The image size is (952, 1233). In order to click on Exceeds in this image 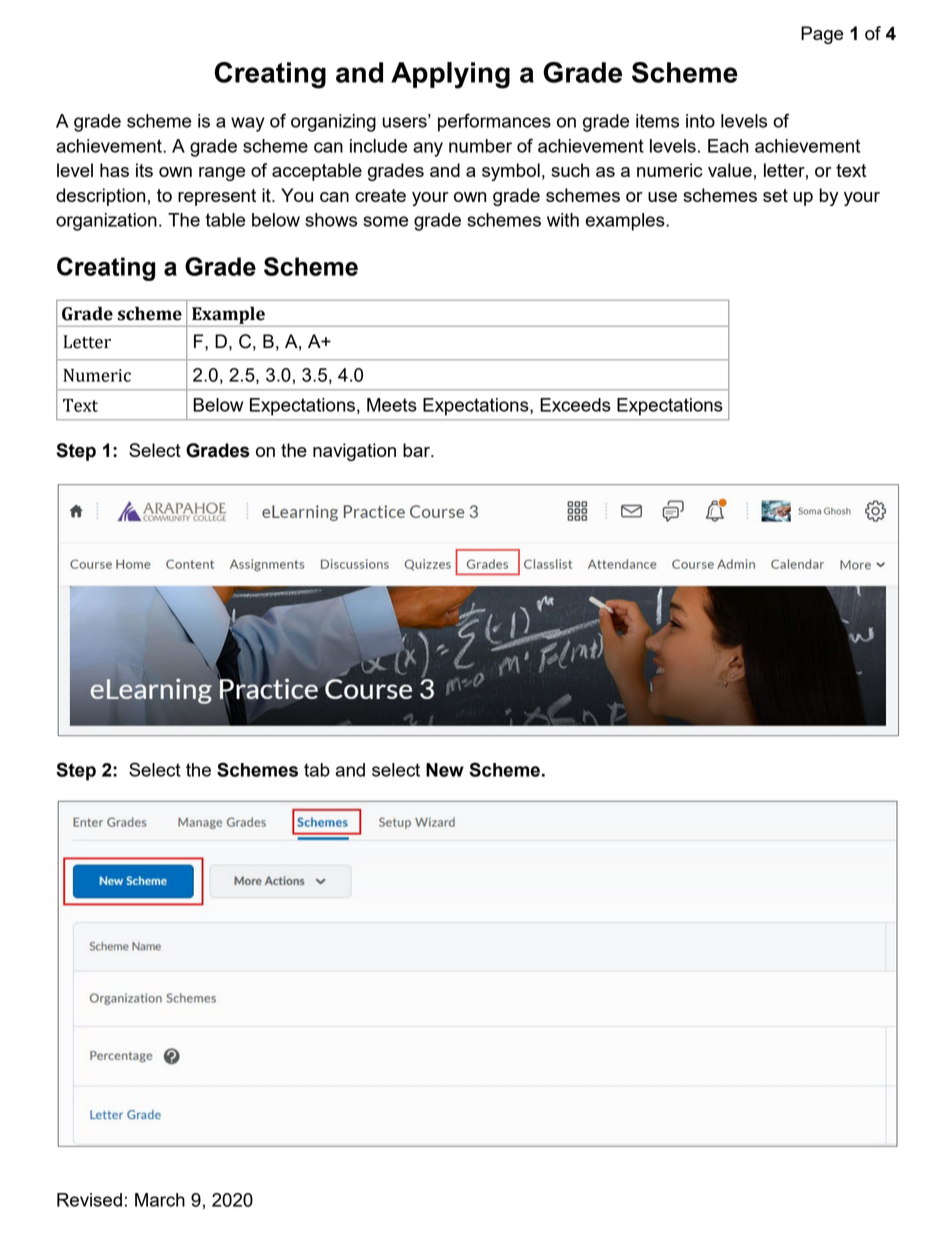, I will do `click(575, 405)`.
